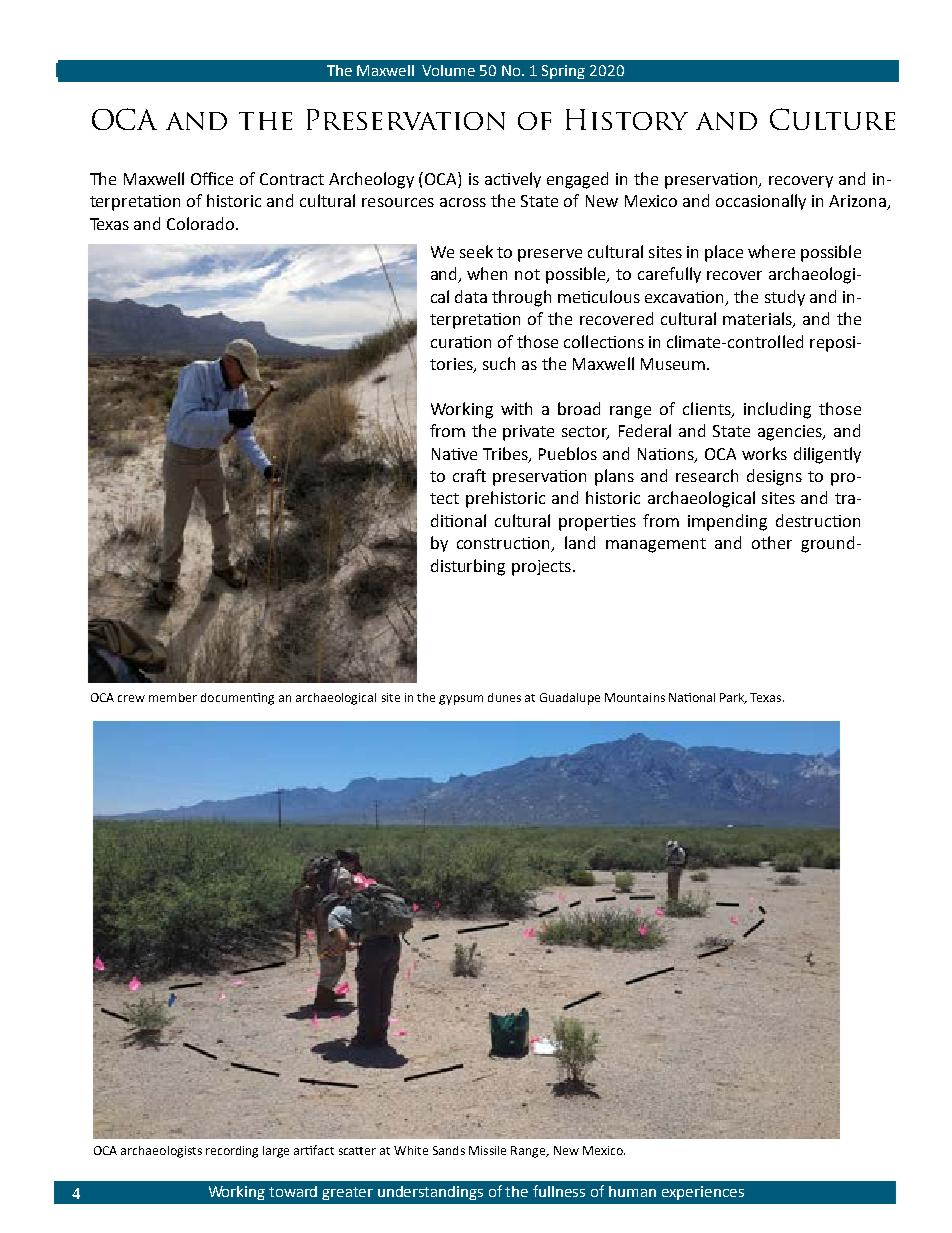  Describe the element at coordinates (212, 178) in the screenshot. I see `Office` at that location.
